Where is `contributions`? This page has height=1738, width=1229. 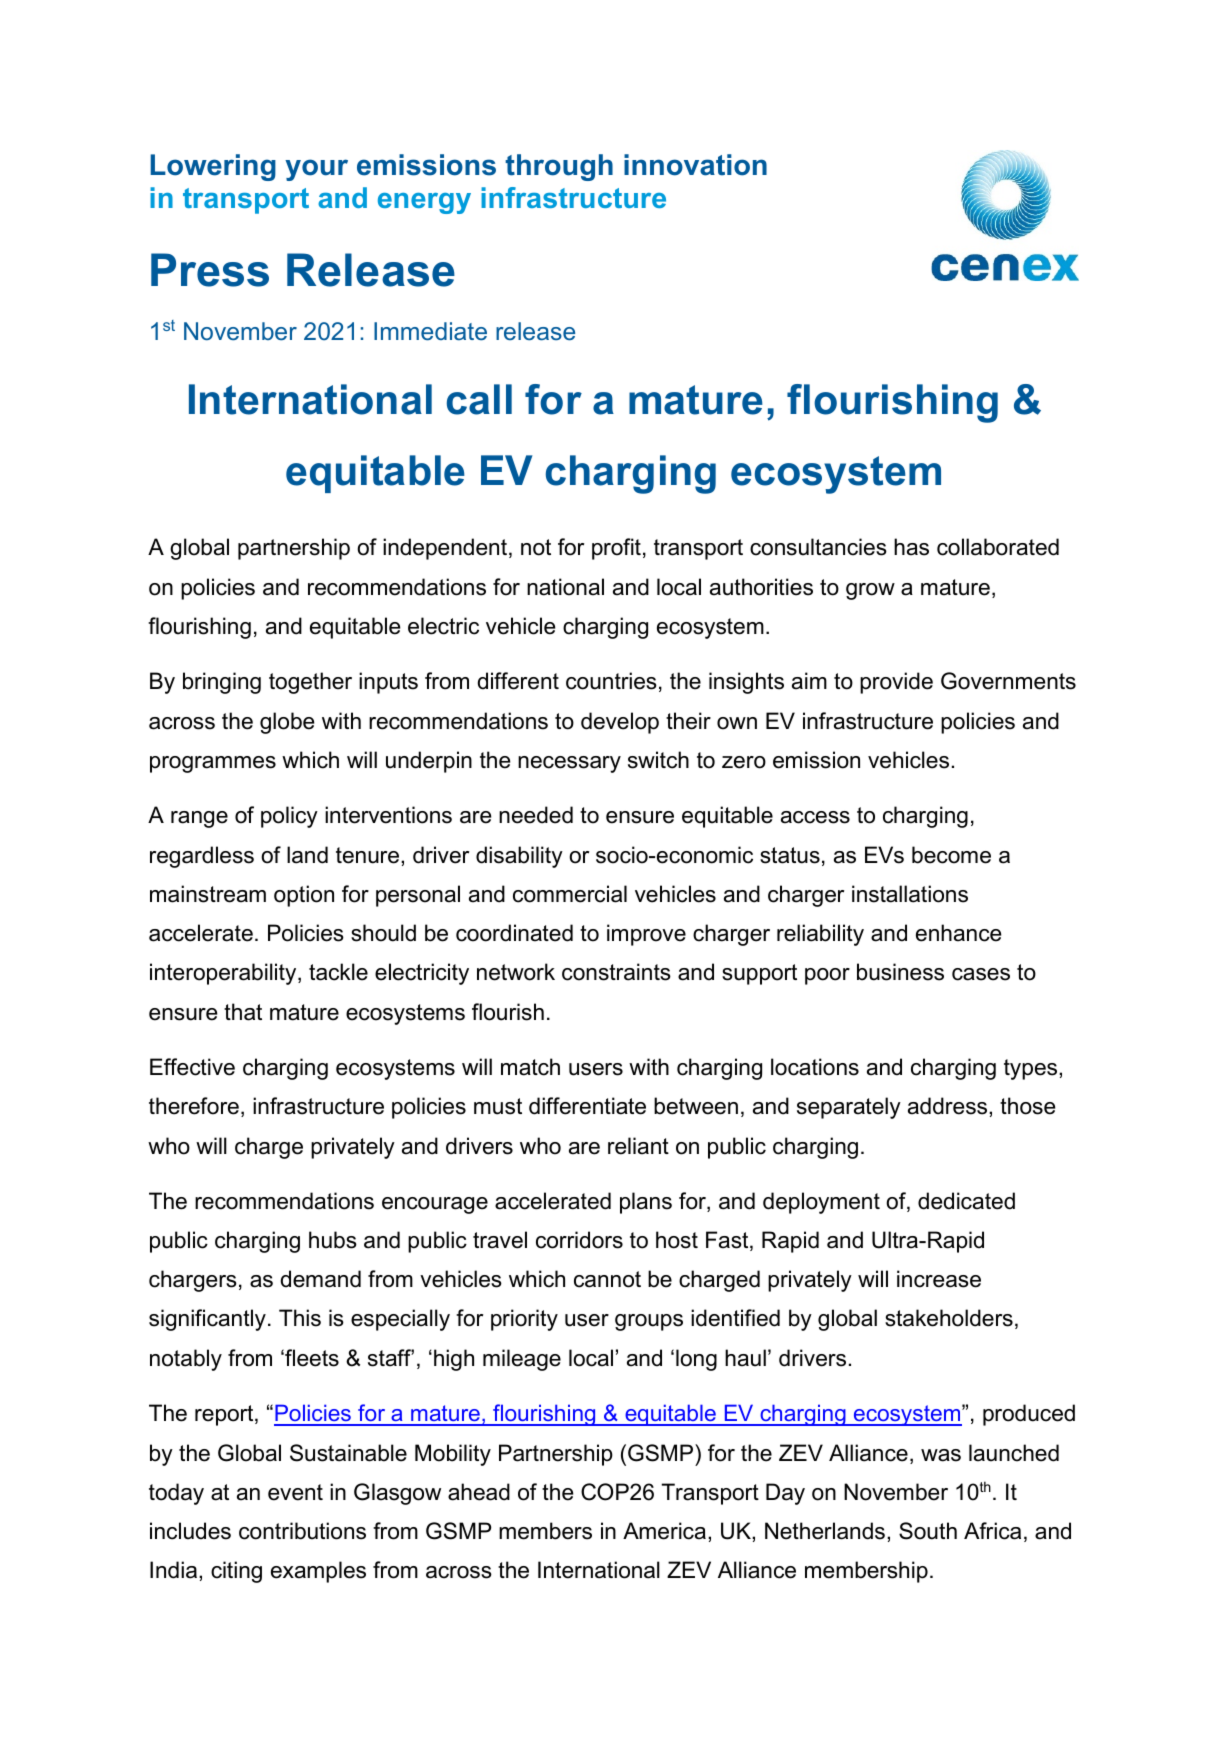 contributions is located at coordinates (302, 1531).
